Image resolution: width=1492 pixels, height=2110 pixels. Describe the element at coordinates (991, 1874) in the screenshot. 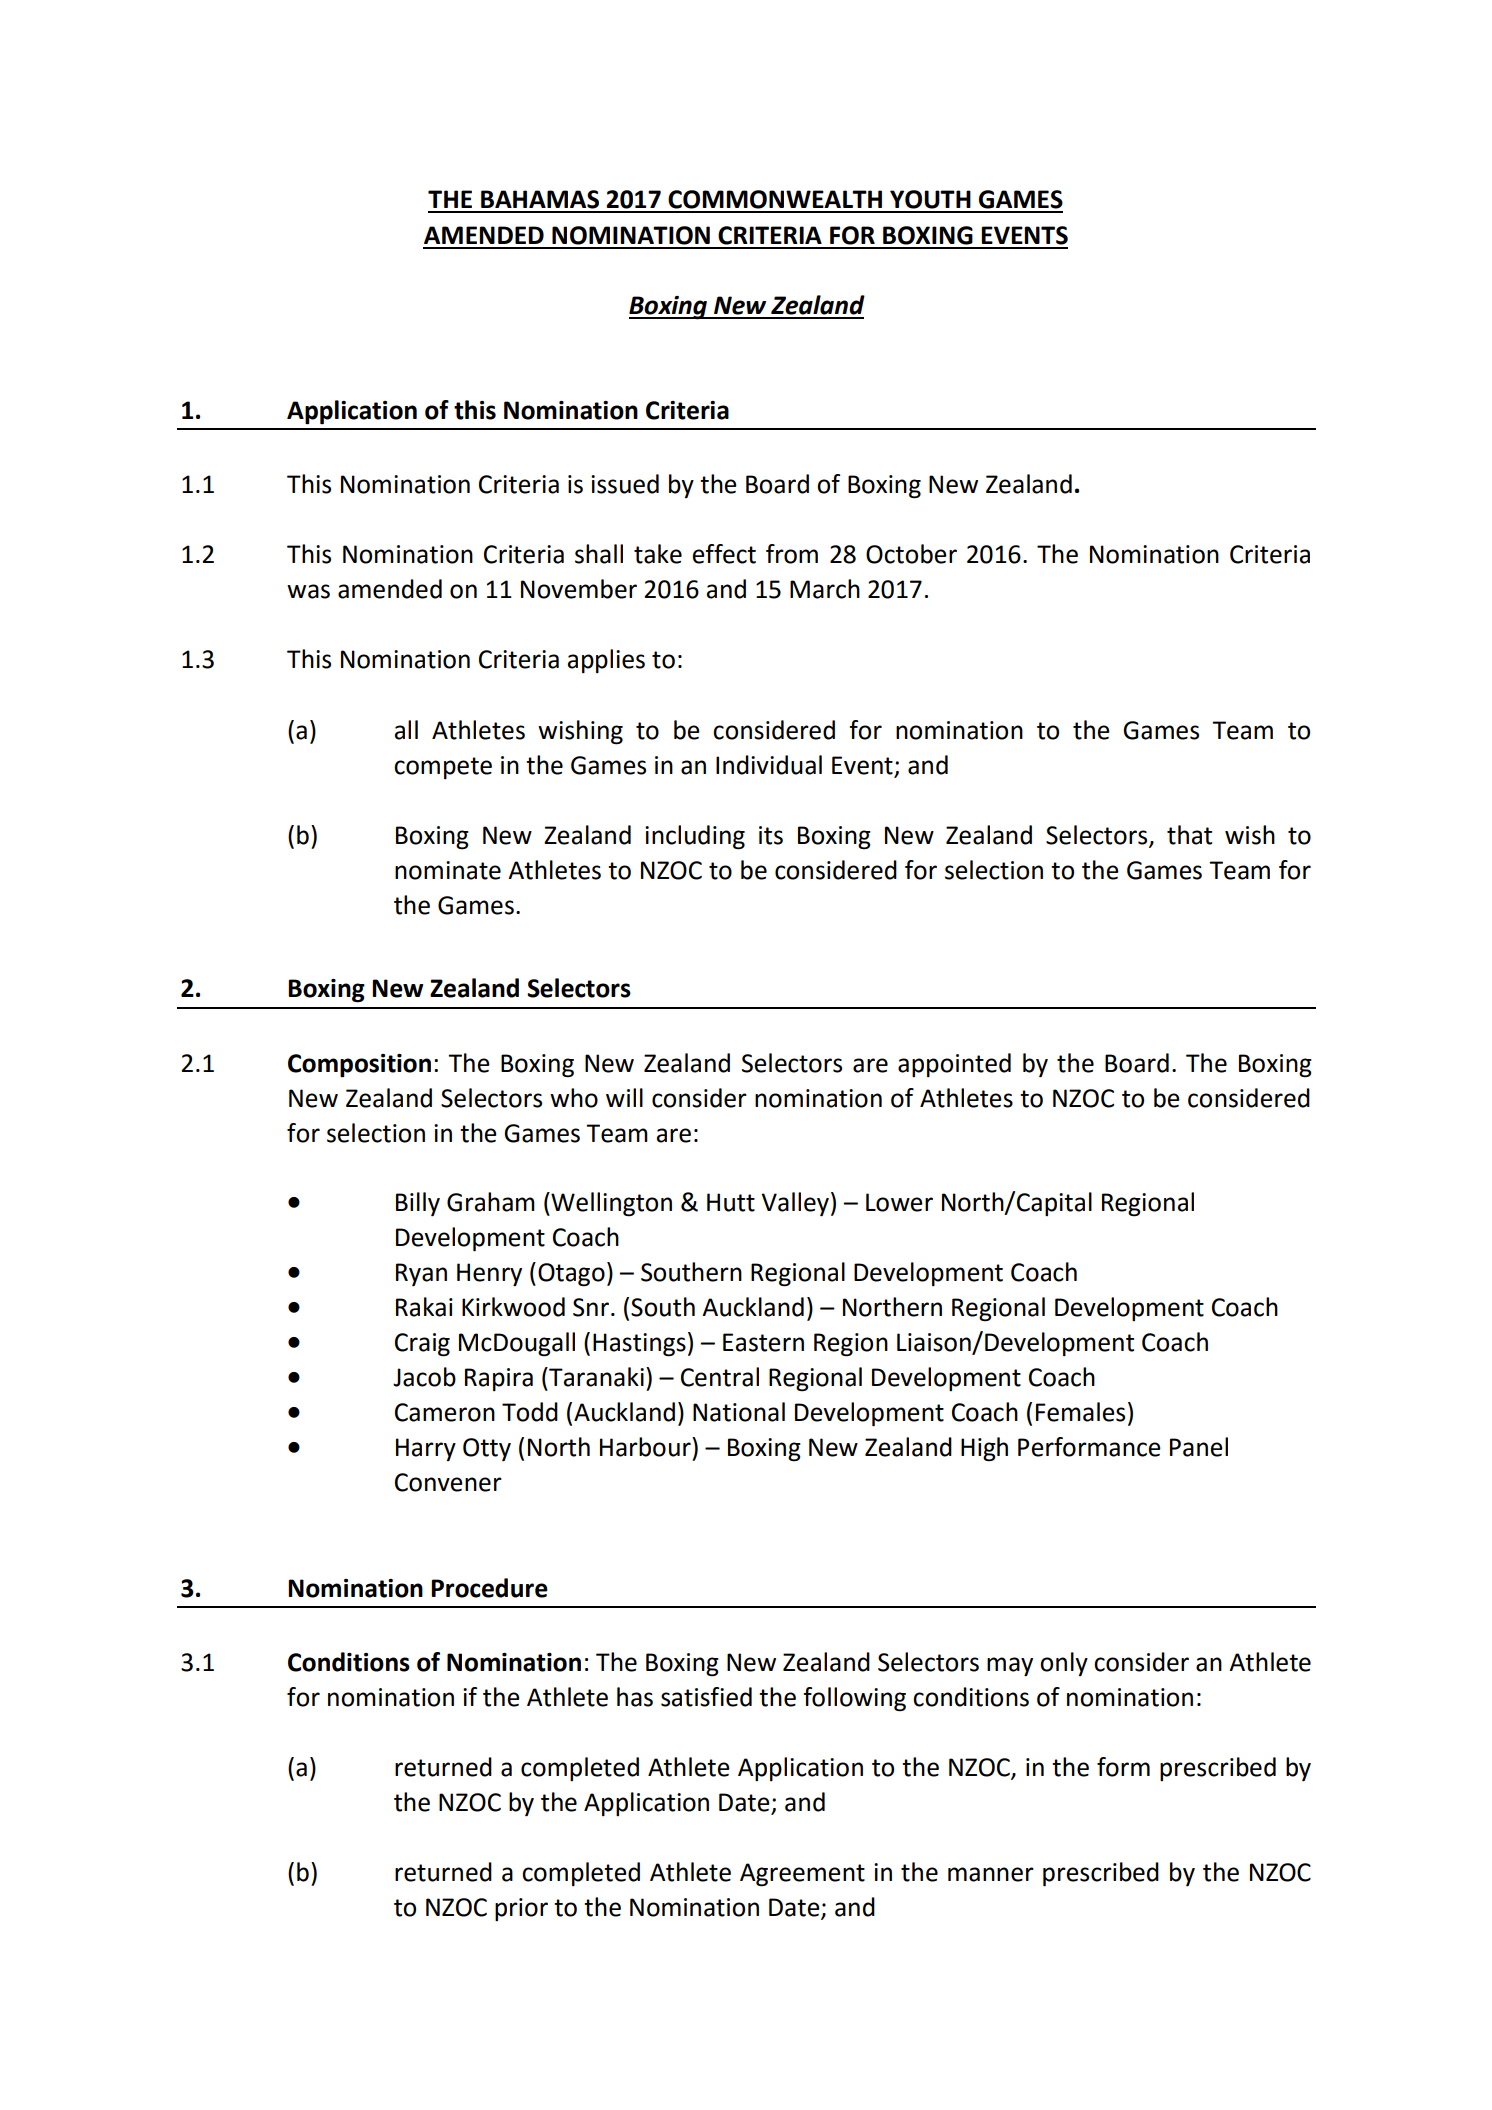

I see `manner` at that location.
